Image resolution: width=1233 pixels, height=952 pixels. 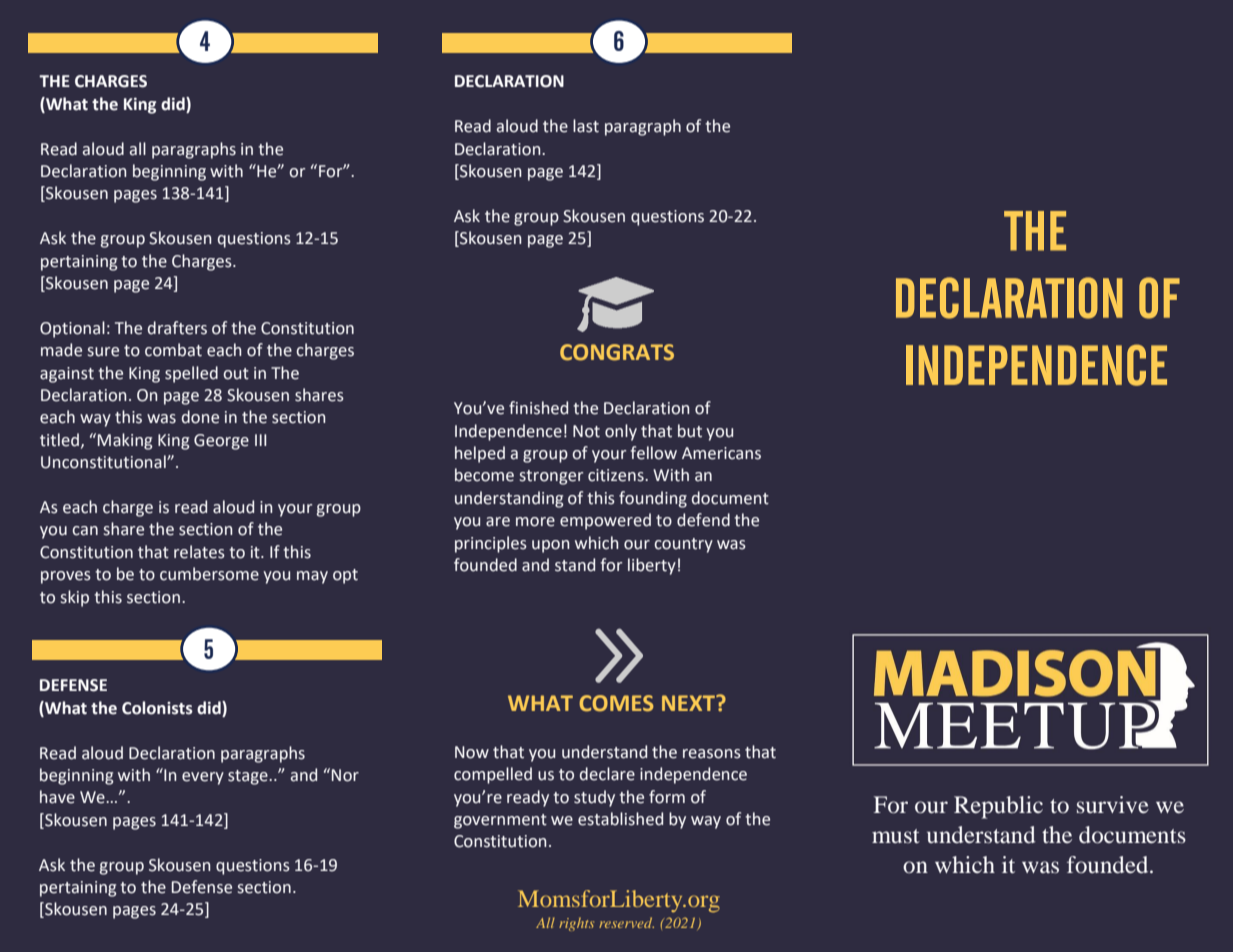 I want to click on have, so click(x=57, y=797).
